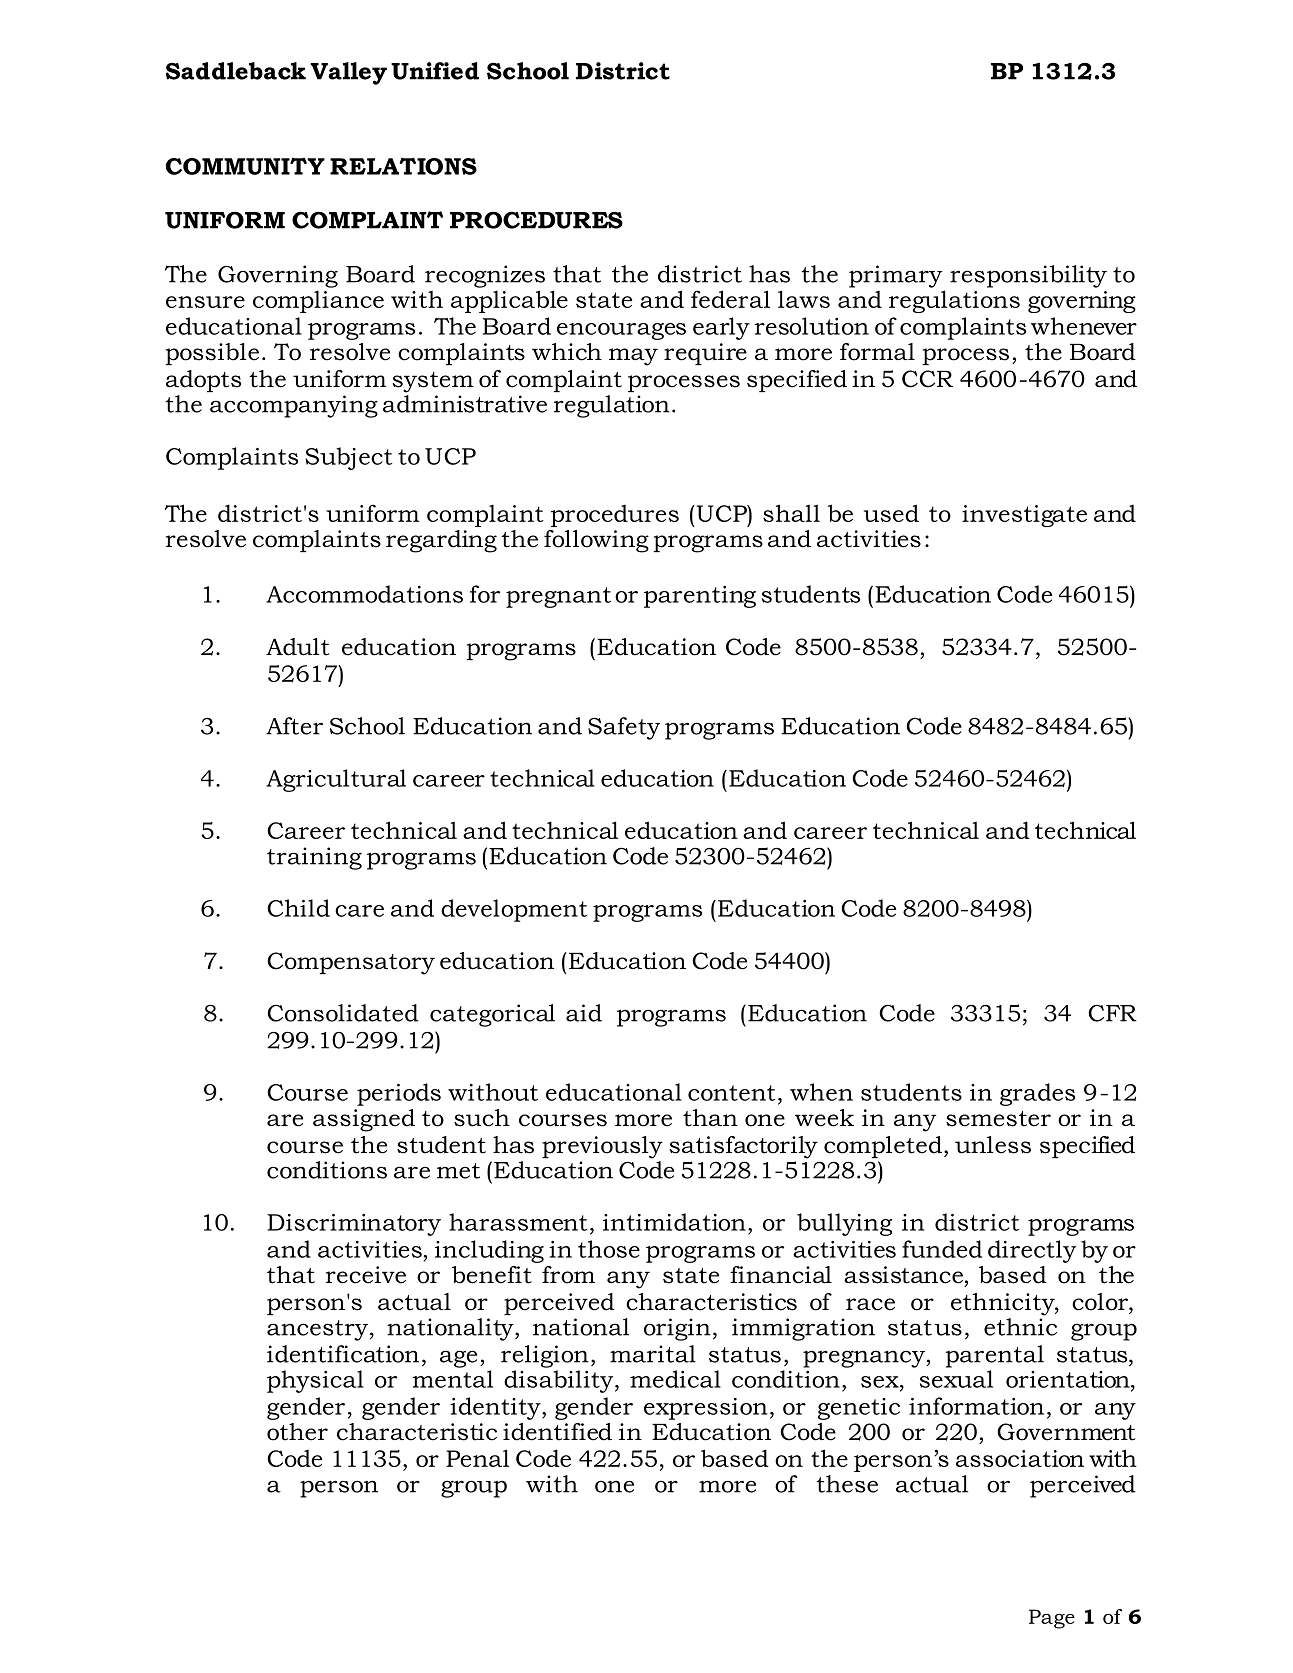 Image resolution: width=1293 pixels, height=1673 pixels. I want to click on CFR, so click(1112, 1013).
